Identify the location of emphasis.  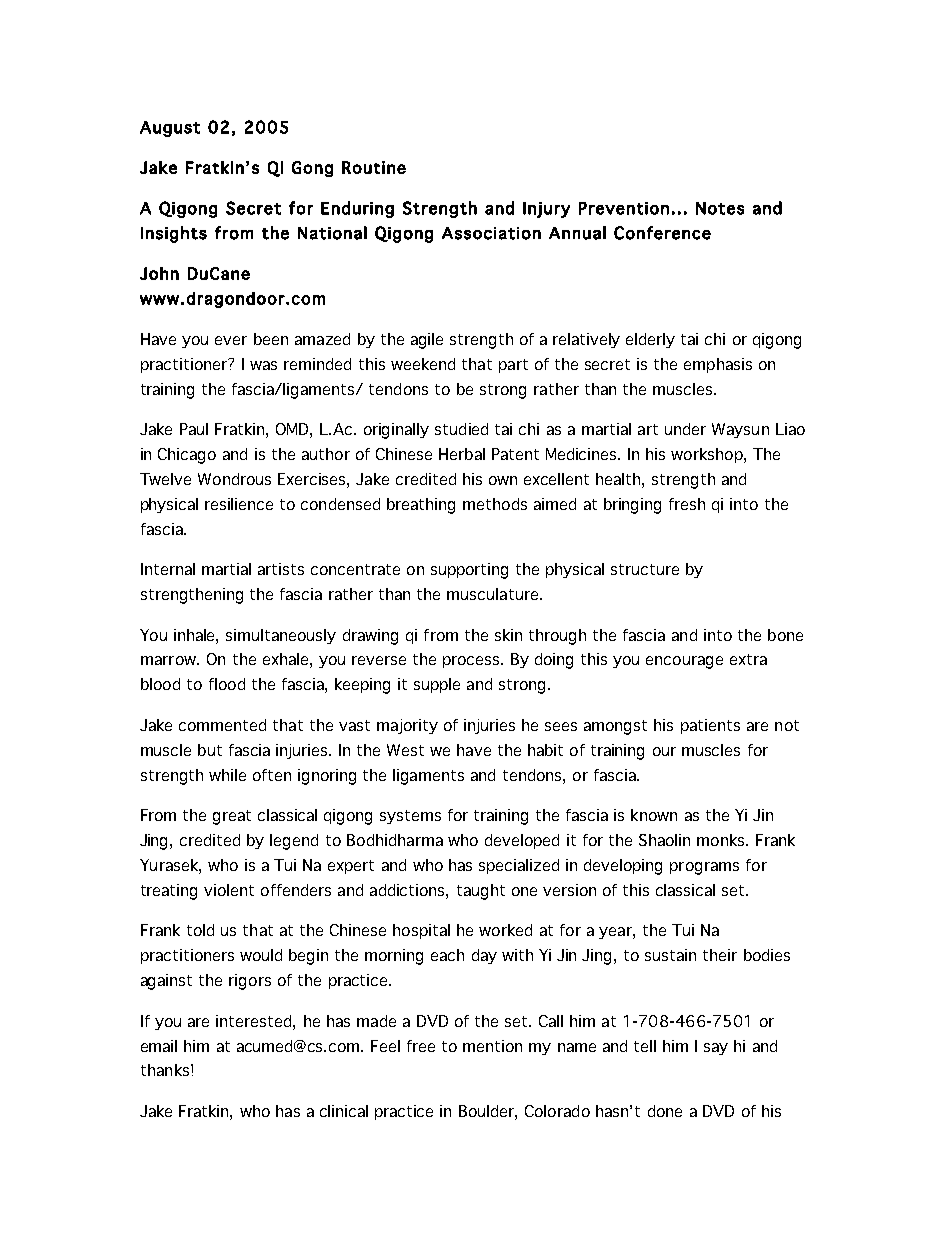
(718, 365).
